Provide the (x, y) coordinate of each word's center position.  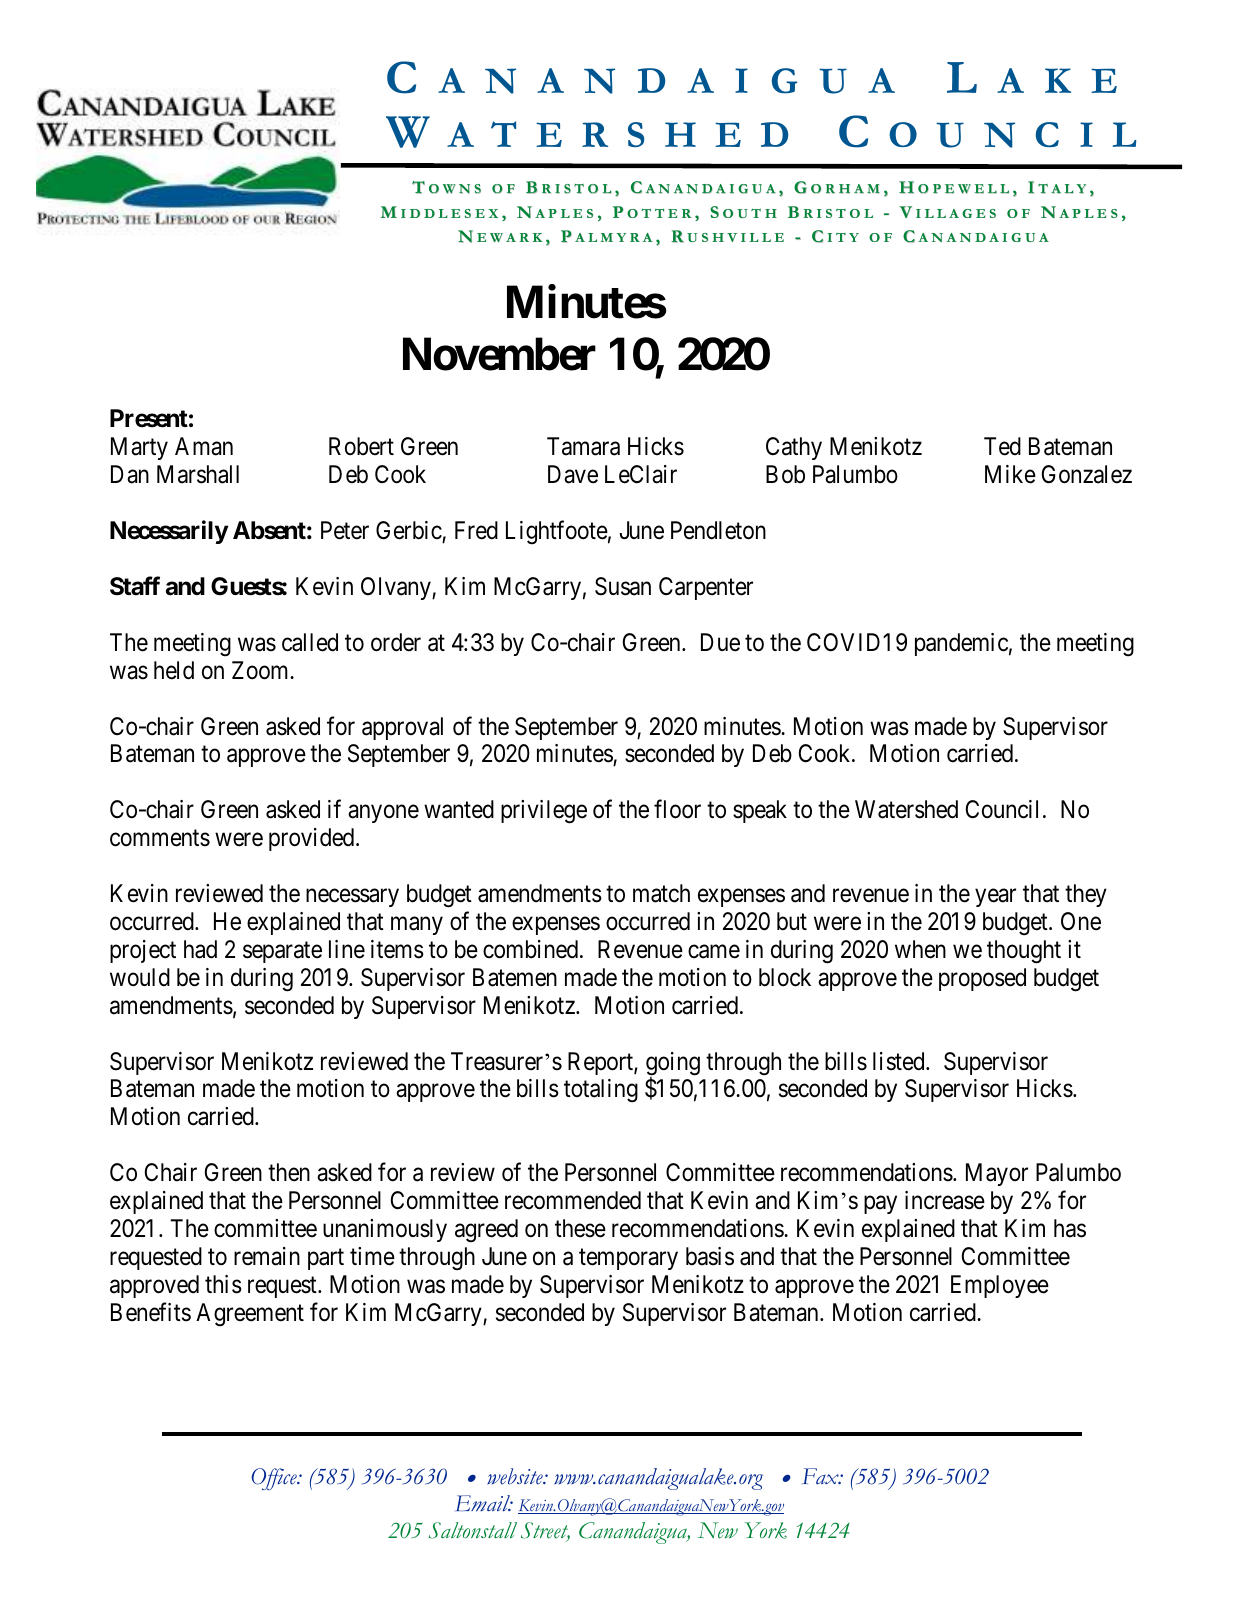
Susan (623, 586)
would (140, 977)
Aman (204, 446)
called (310, 642)
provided (313, 839)
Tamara (583, 446)
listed (900, 1061)
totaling (601, 1091)
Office (275, 1479)
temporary (628, 1259)
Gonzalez (1087, 474)
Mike (1010, 474)
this (223, 1284)
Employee (1000, 1286)
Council (1002, 809)
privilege (544, 812)
